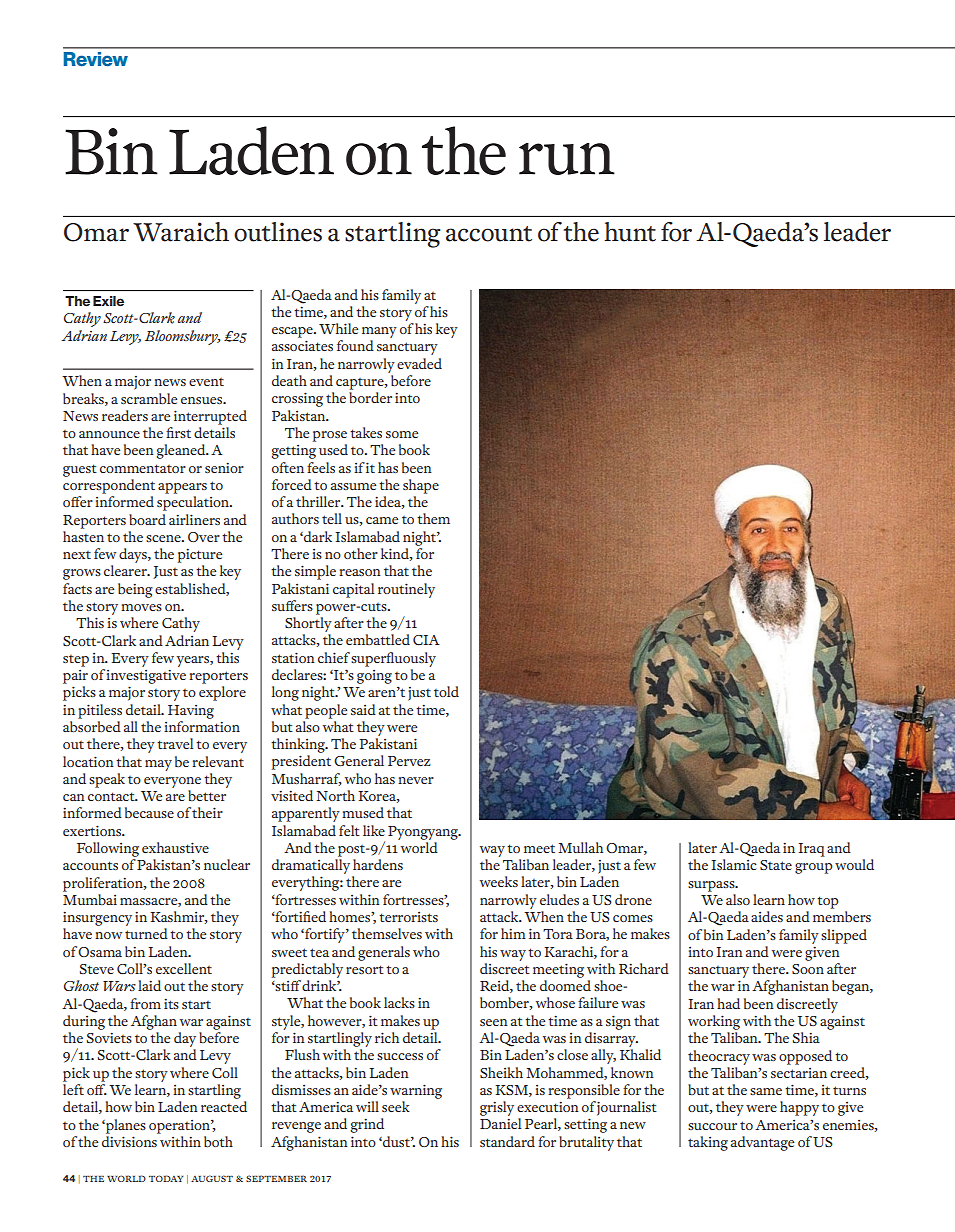 This page has width=955, height=1232. Describe the element at coordinates (762, 1143) in the page. I see `advantage` at that location.
